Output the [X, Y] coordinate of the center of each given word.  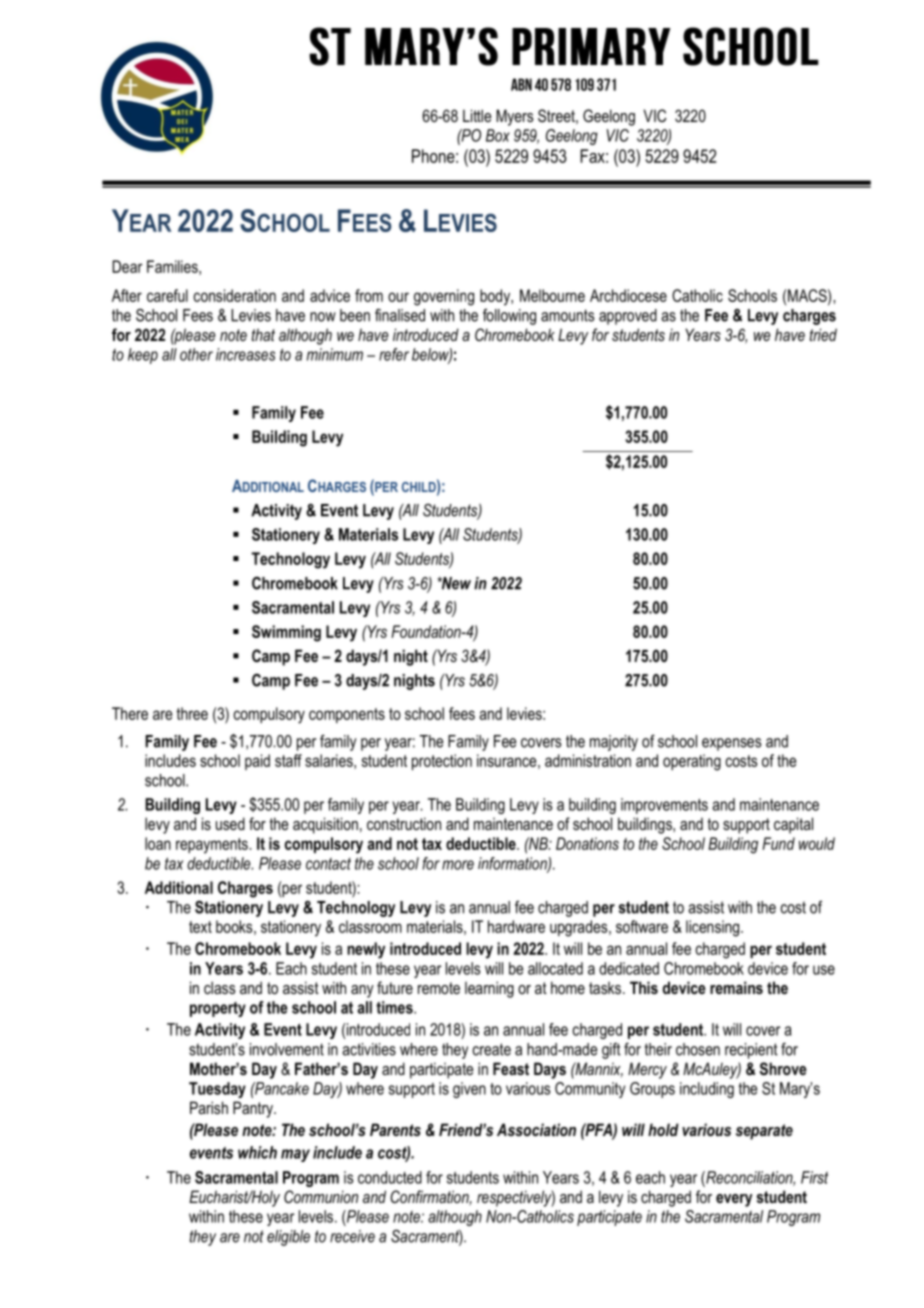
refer [394, 354]
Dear [127, 266]
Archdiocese [628, 295]
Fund [778, 843]
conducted [390, 1177]
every [734, 1200]
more [458, 865]
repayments [213, 846]
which [257, 1152]
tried [823, 334]
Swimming [286, 633]
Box [498, 135]
